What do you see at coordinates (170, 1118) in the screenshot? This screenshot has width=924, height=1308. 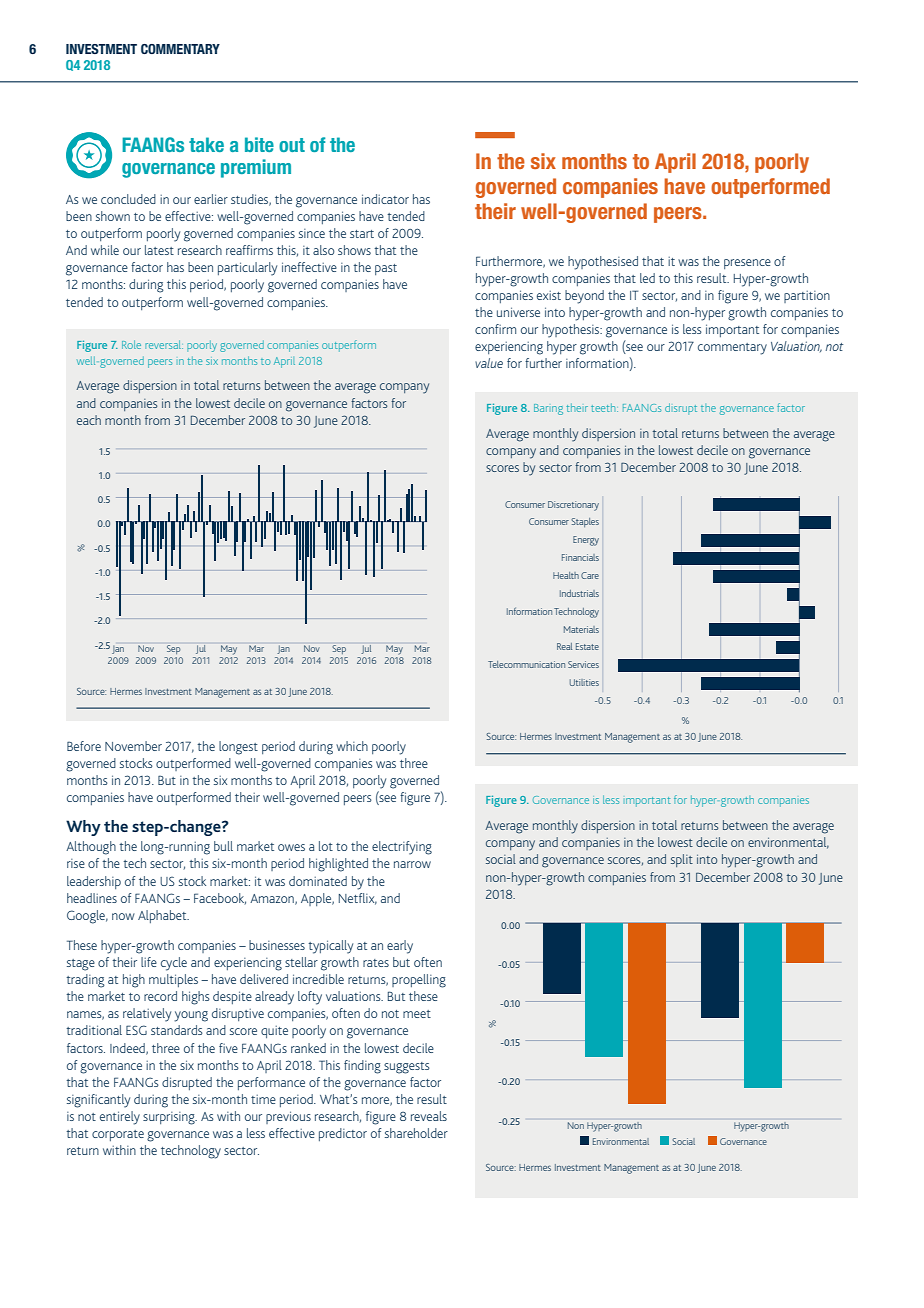 I see `surprising` at bounding box center [170, 1118].
